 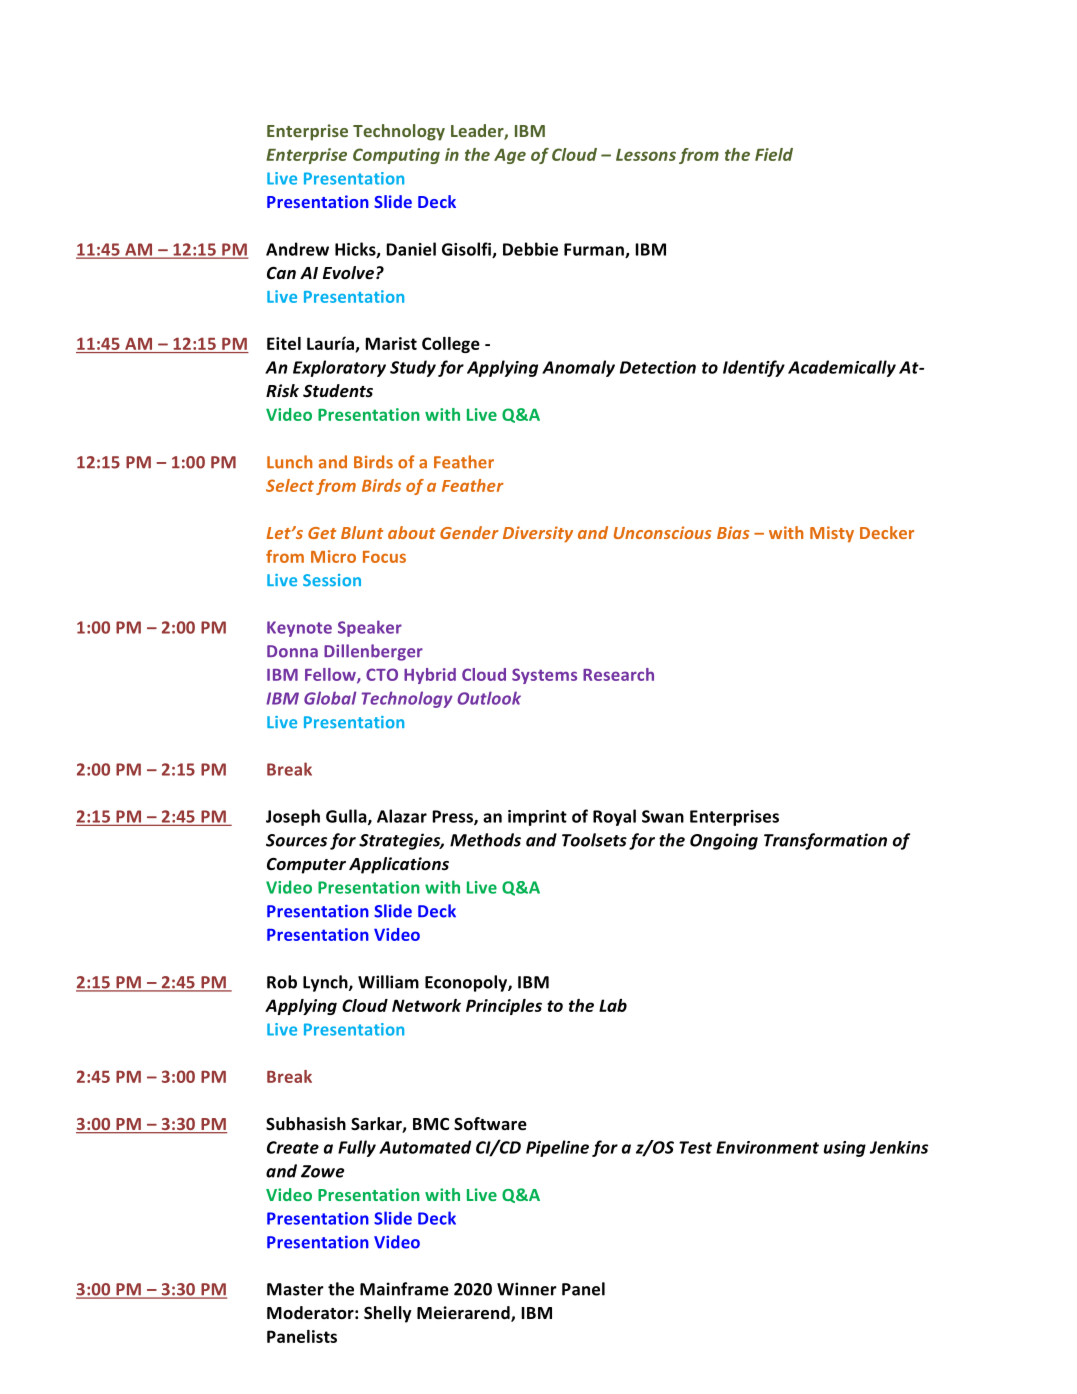 What do you see at coordinates (399, 865) in the page?
I see `Applications` at bounding box center [399, 865].
